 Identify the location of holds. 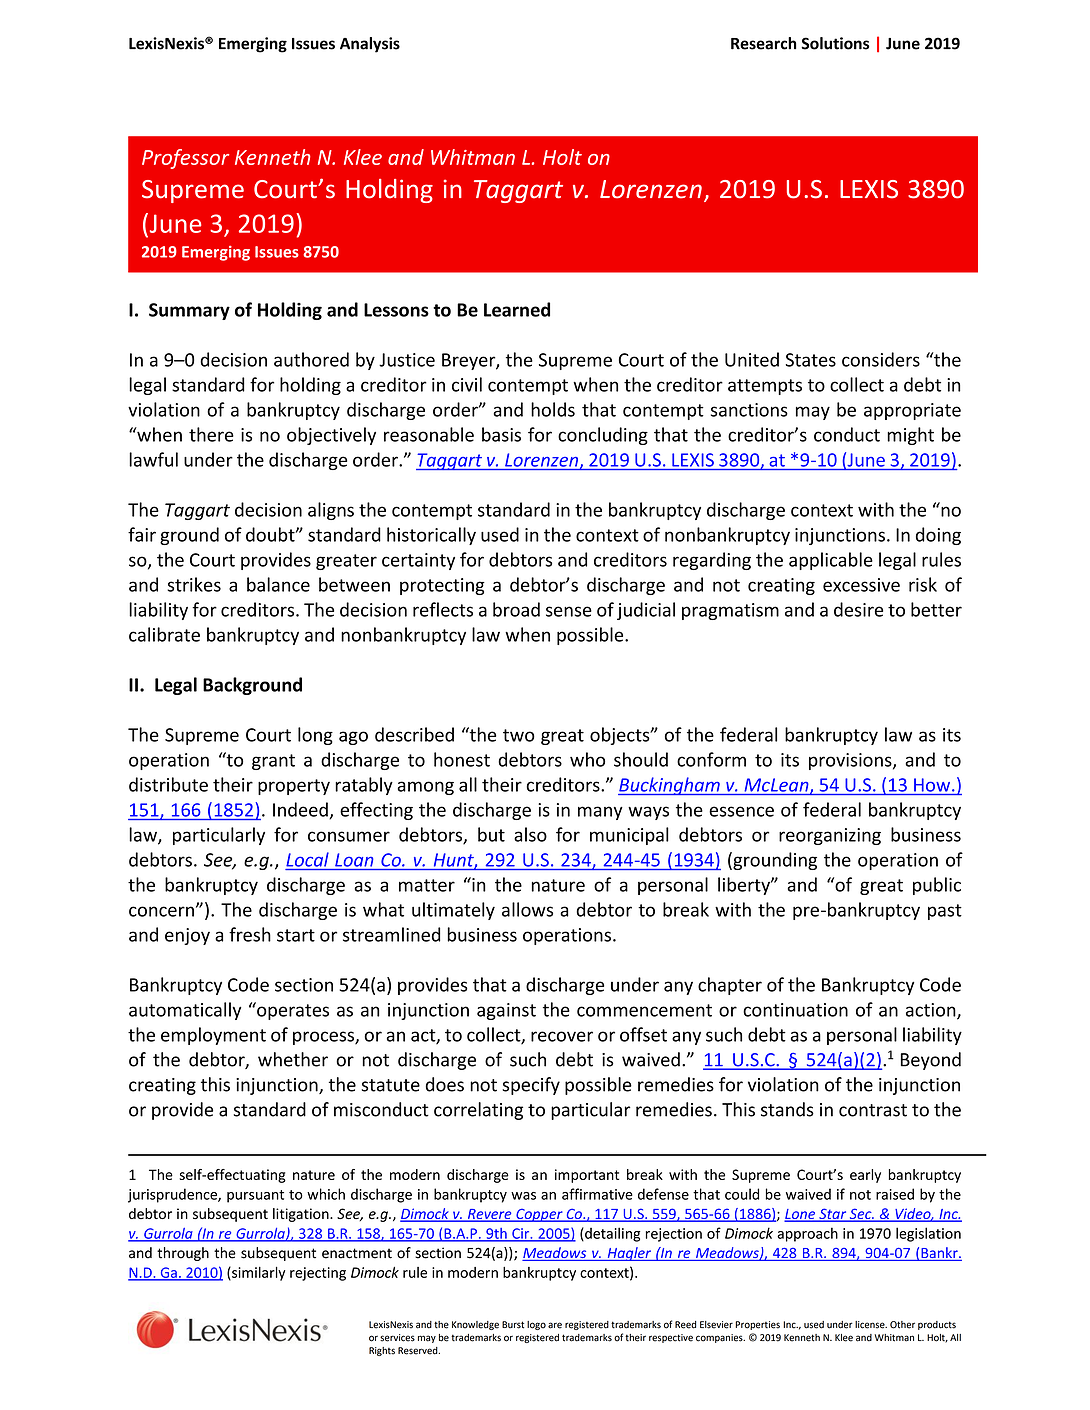
(553, 409).
